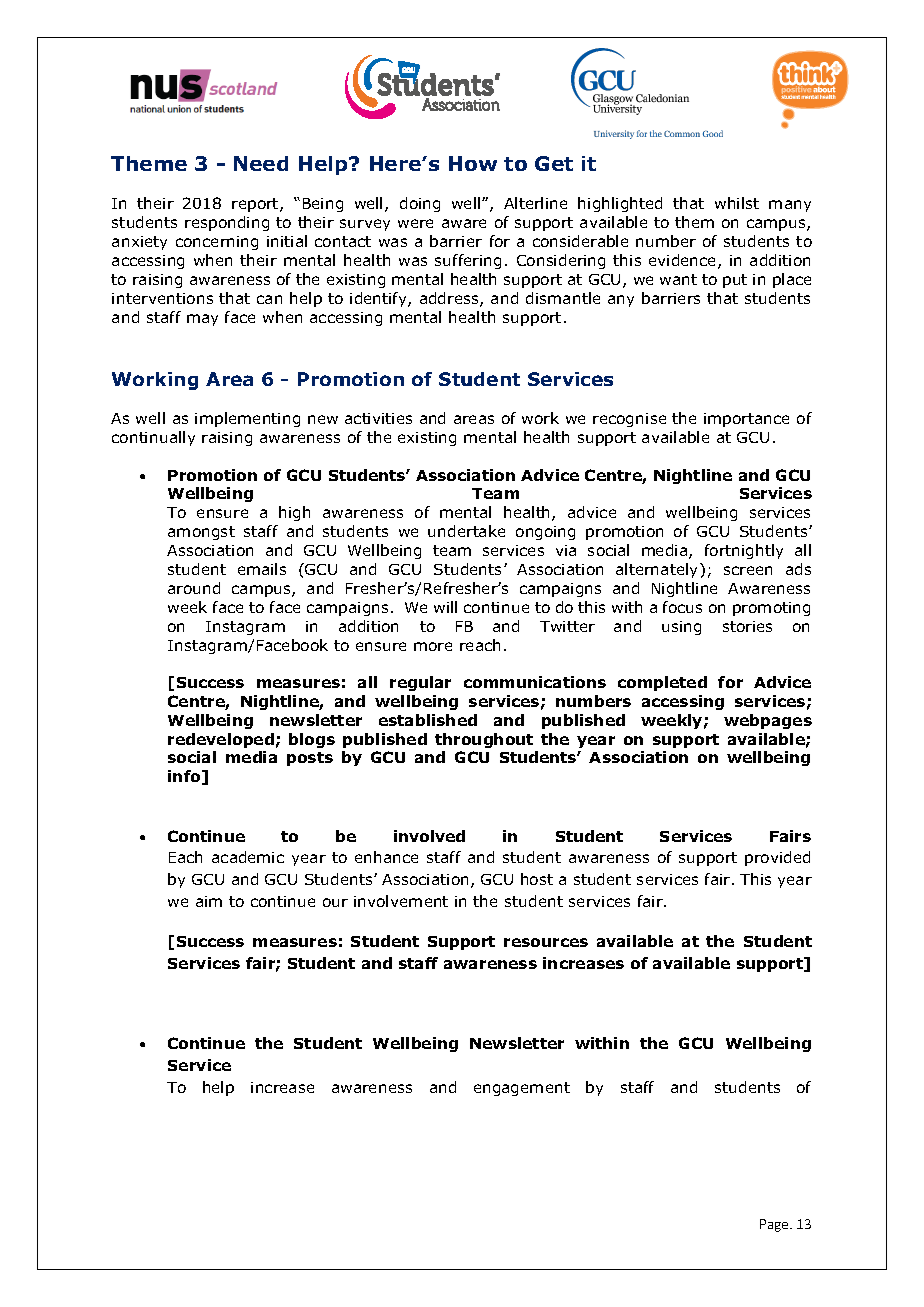 The image size is (924, 1307). I want to click on How, so click(473, 163).
